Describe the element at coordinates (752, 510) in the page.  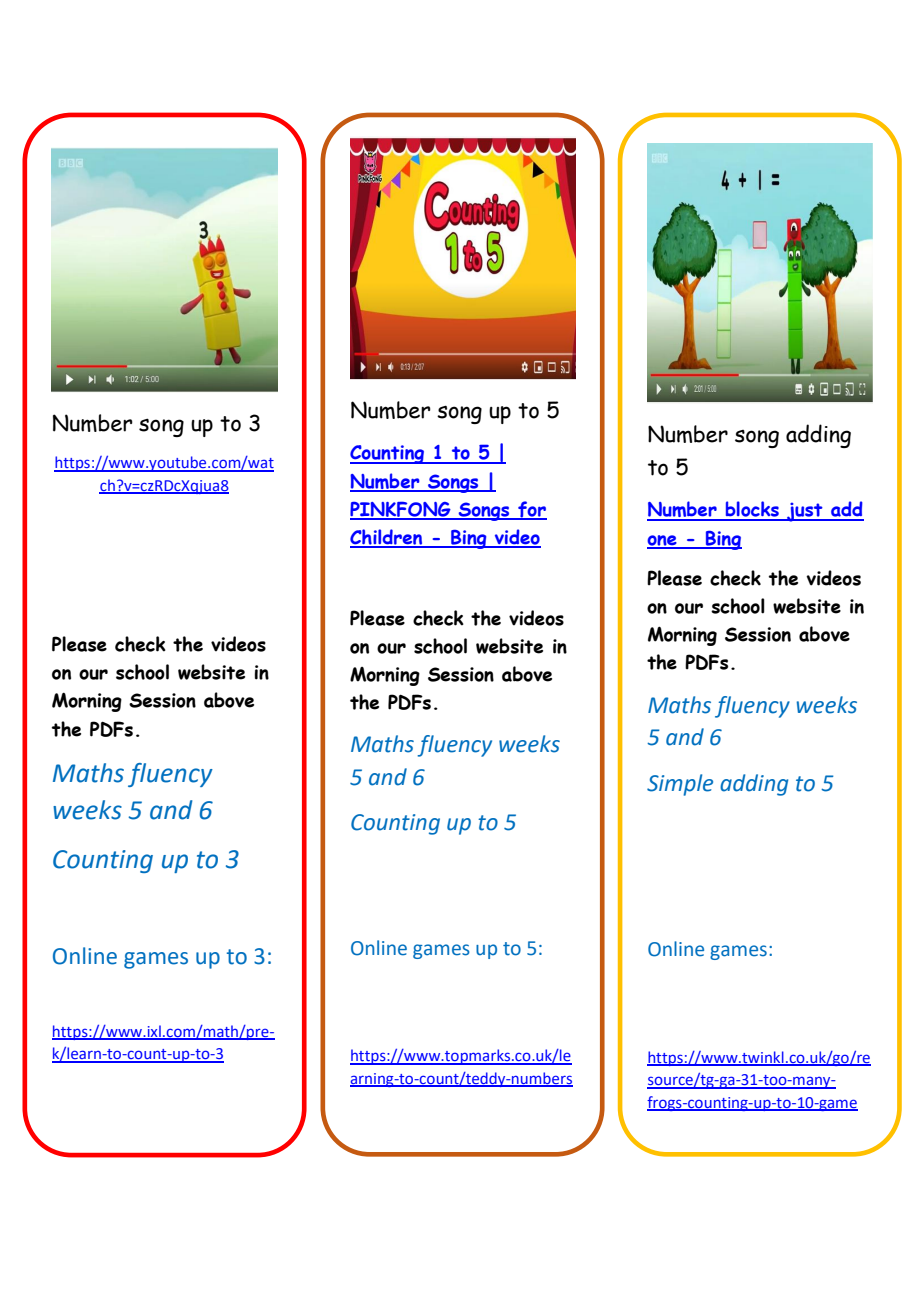
I see `blocks` at that location.
